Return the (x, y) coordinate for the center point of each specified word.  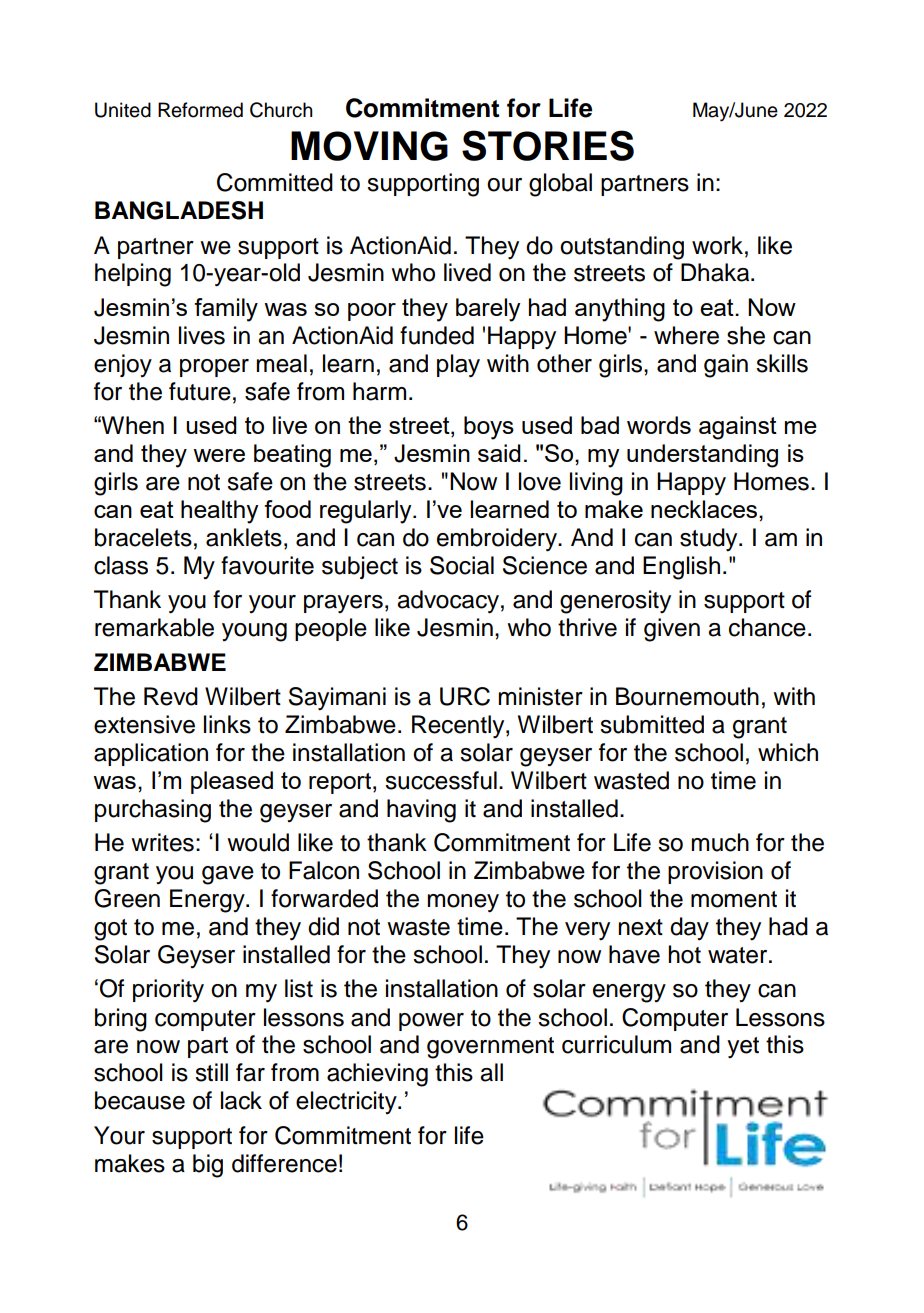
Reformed (200, 110)
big (208, 1166)
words (659, 425)
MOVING (369, 146)
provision (715, 872)
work (717, 245)
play (458, 366)
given (672, 630)
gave (228, 875)
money (463, 903)
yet (743, 1048)
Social (462, 565)
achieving (377, 1075)
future (200, 391)
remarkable (154, 627)
